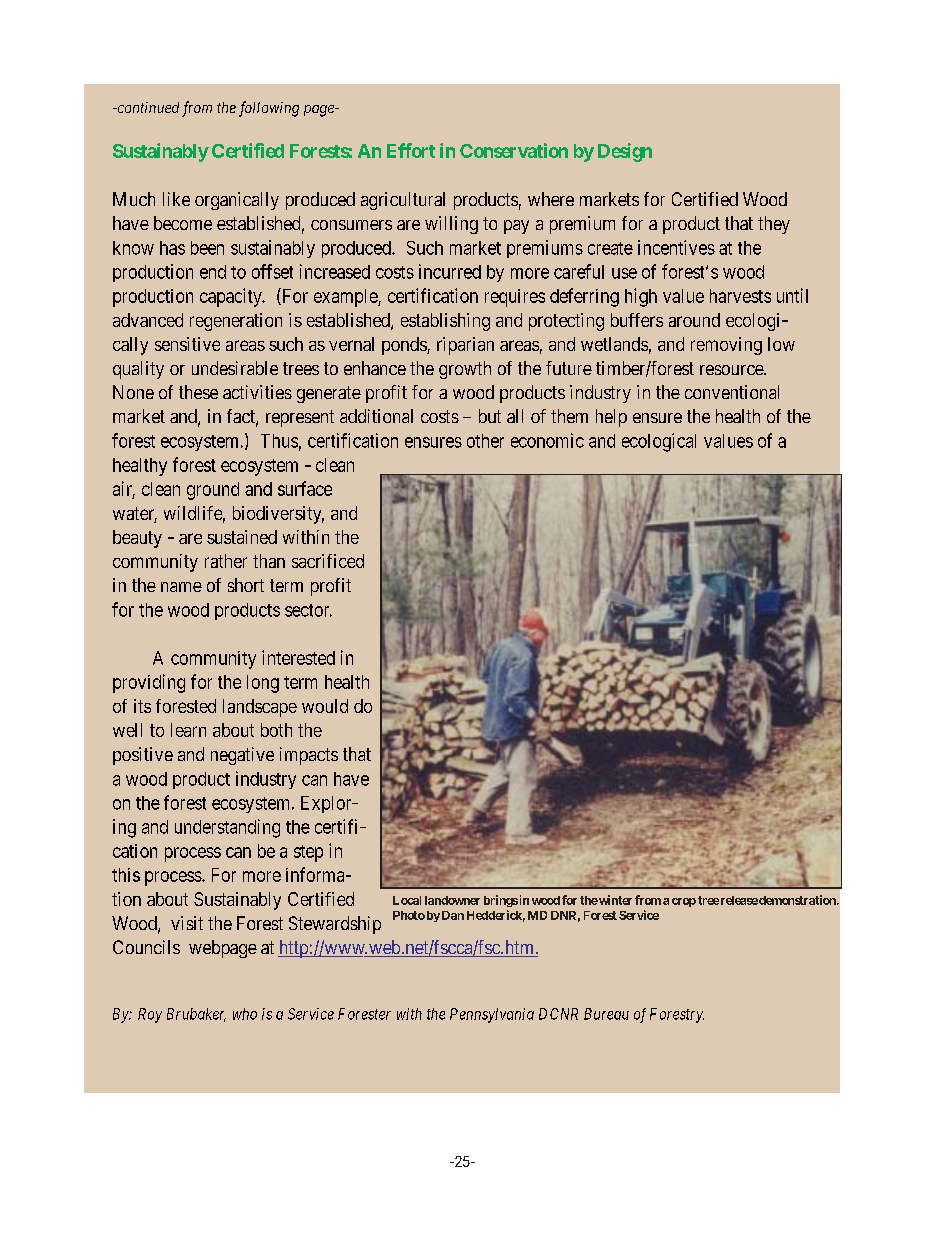 This screenshot has width=952, height=1233. I want to click on would, so click(325, 706).
